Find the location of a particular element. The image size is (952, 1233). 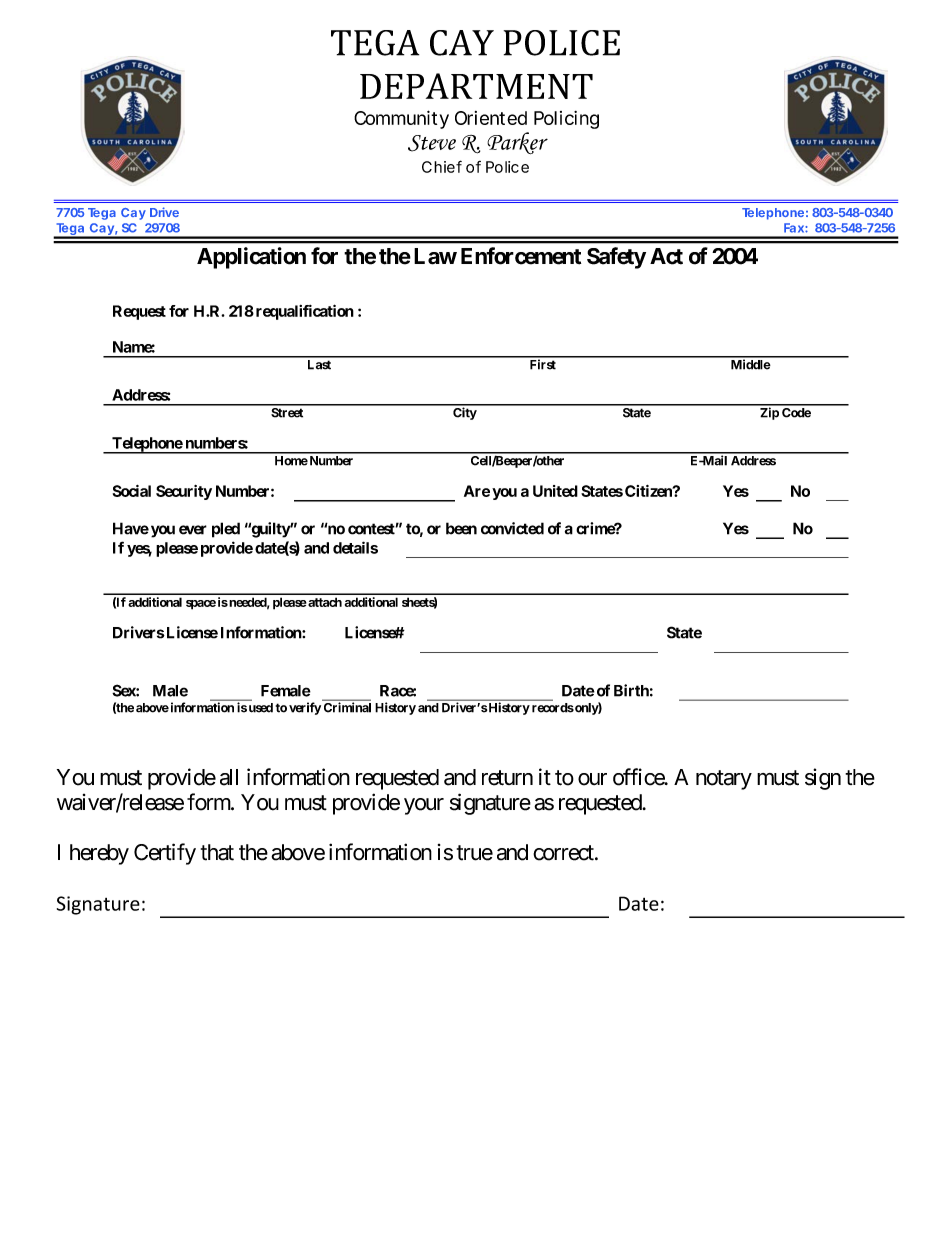

been is located at coordinates (461, 528).
